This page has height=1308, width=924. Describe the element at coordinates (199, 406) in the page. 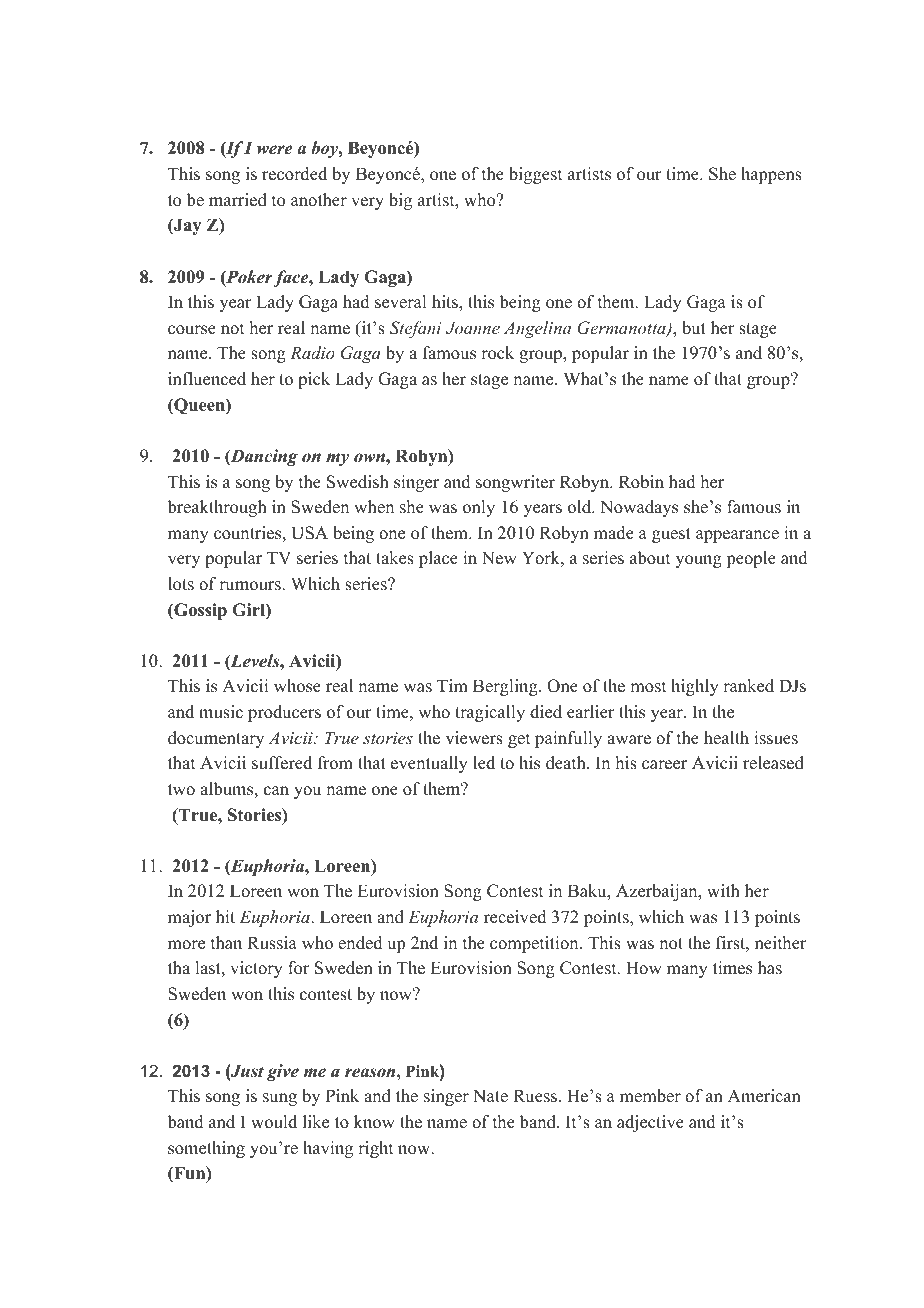

I see `Queen` at that location.
